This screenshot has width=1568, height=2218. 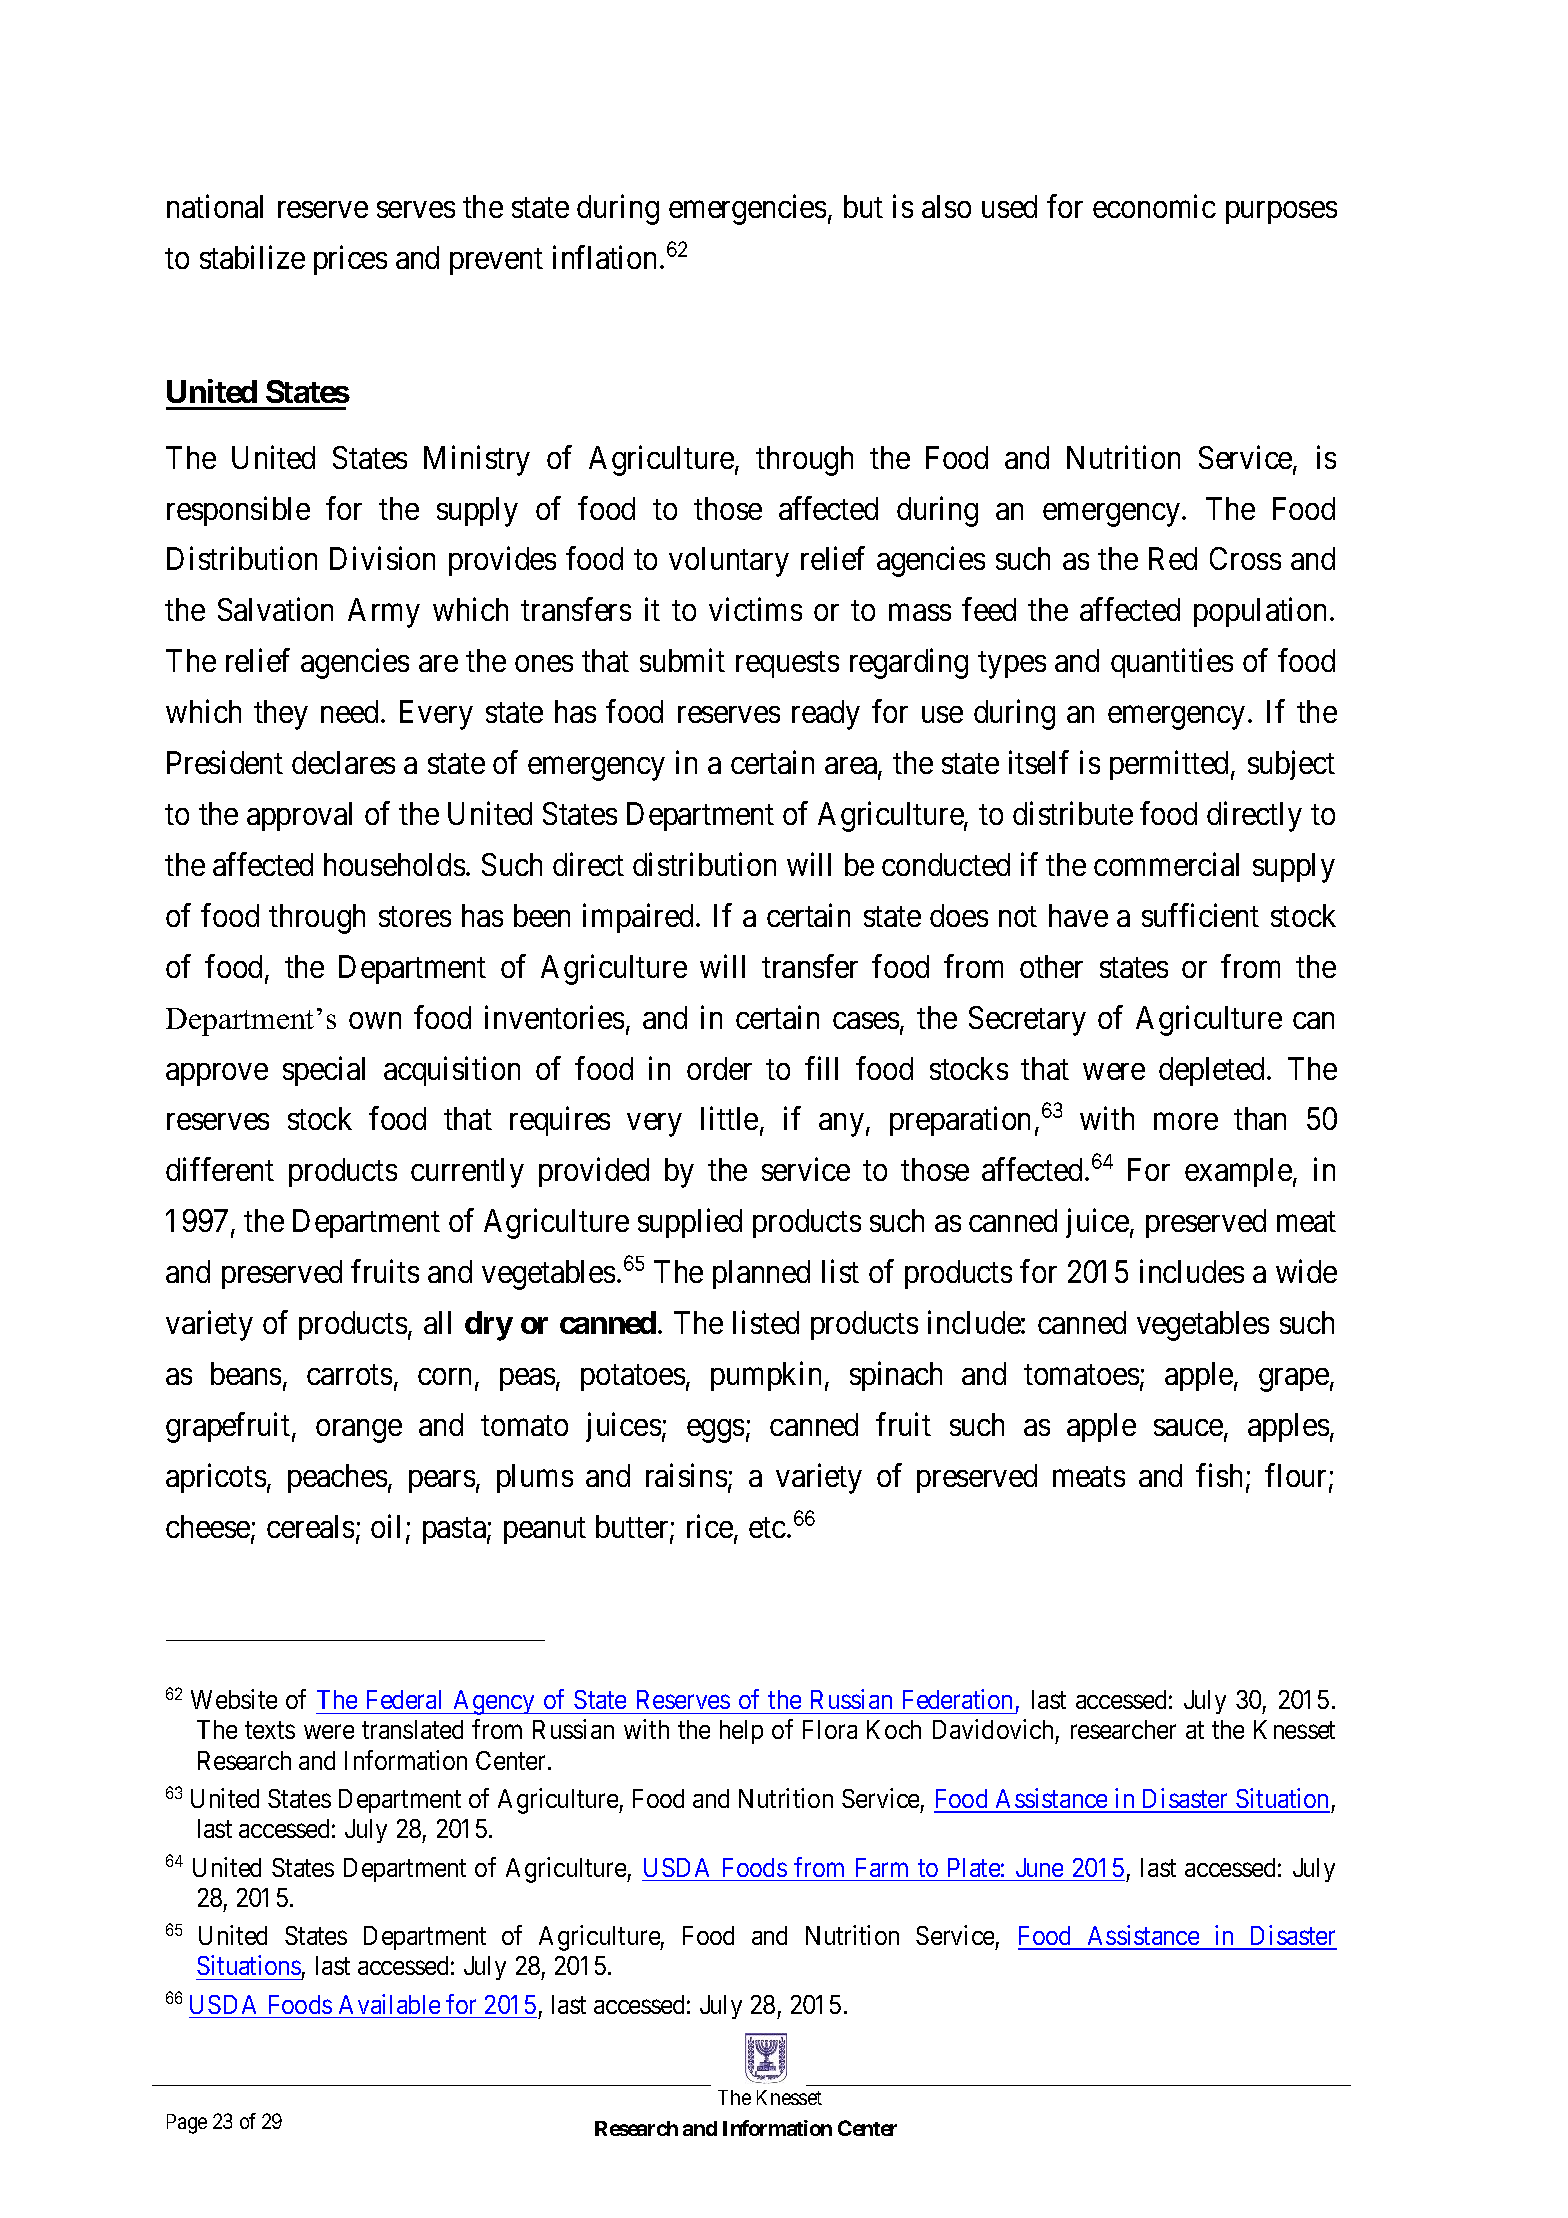 I want to click on more, so click(x=1186, y=1122).
